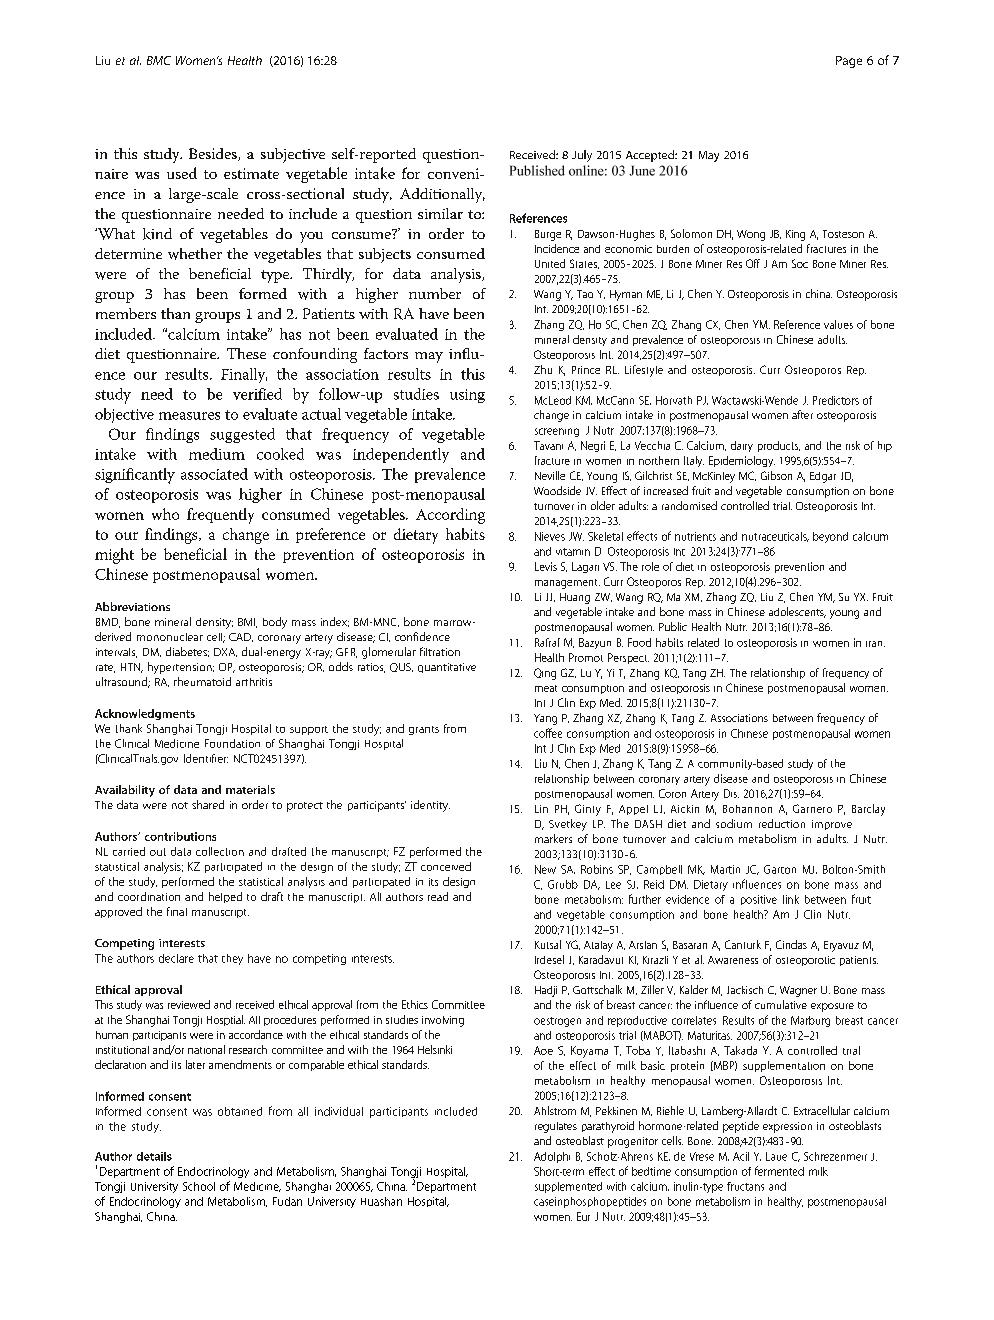 This document has width=994, height=1320. Describe the element at coordinates (779, 1171) in the document. I see `fermented` at that location.
